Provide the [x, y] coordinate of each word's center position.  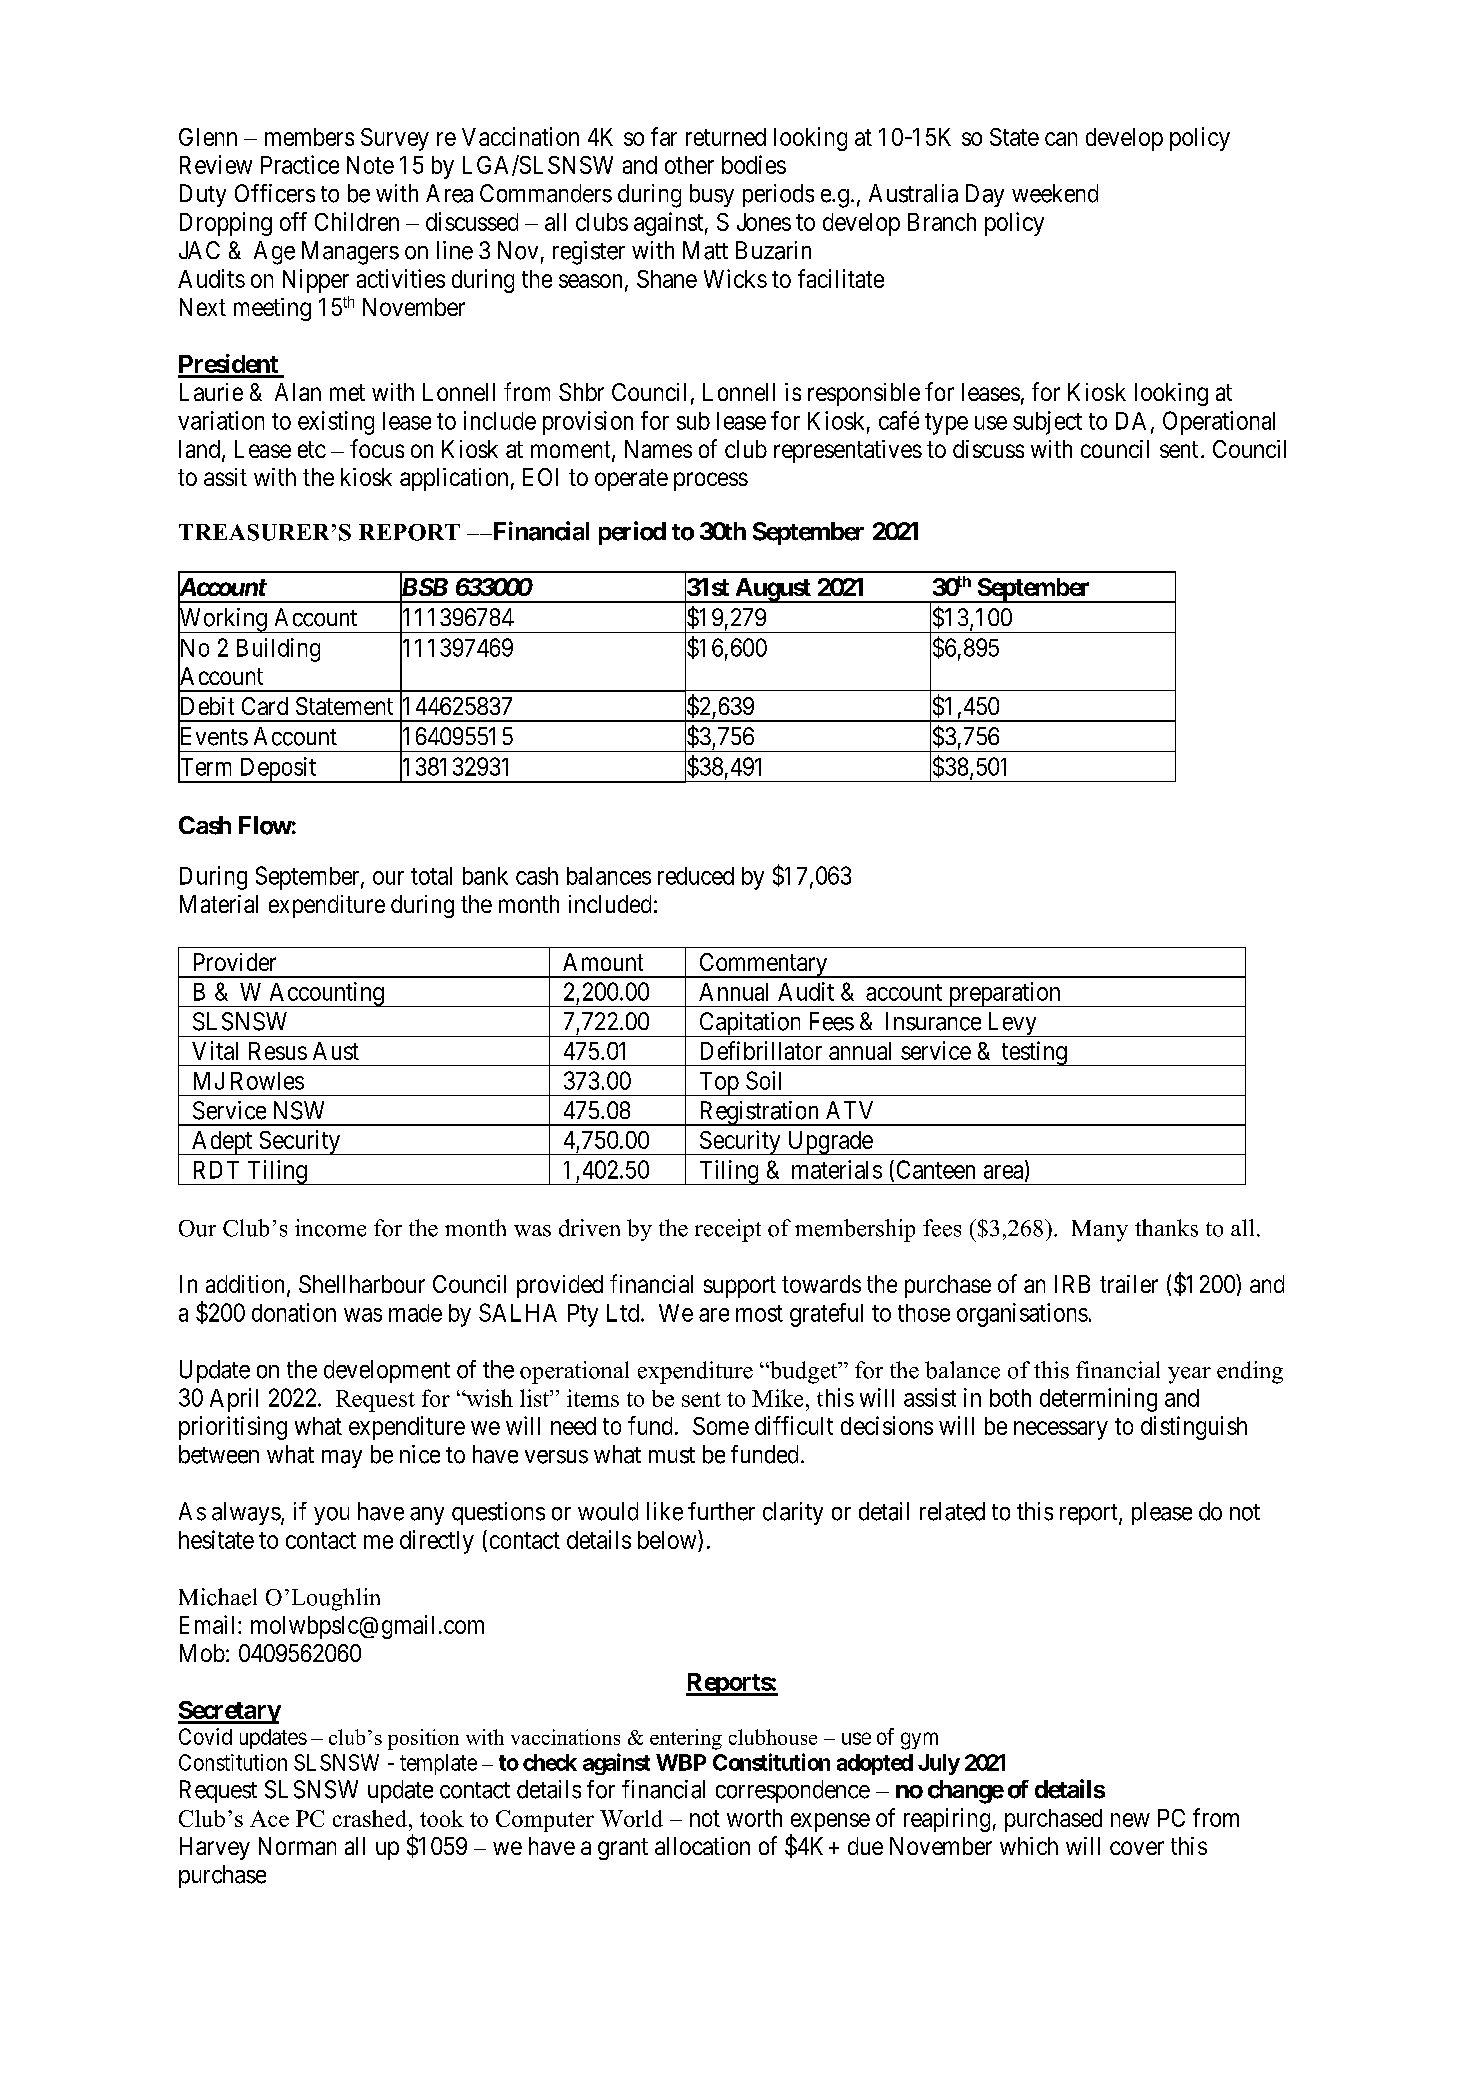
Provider [235, 962]
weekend [1055, 193]
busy [712, 195]
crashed [371, 1818]
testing [1034, 1053]
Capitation [750, 1024]
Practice [300, 164]
